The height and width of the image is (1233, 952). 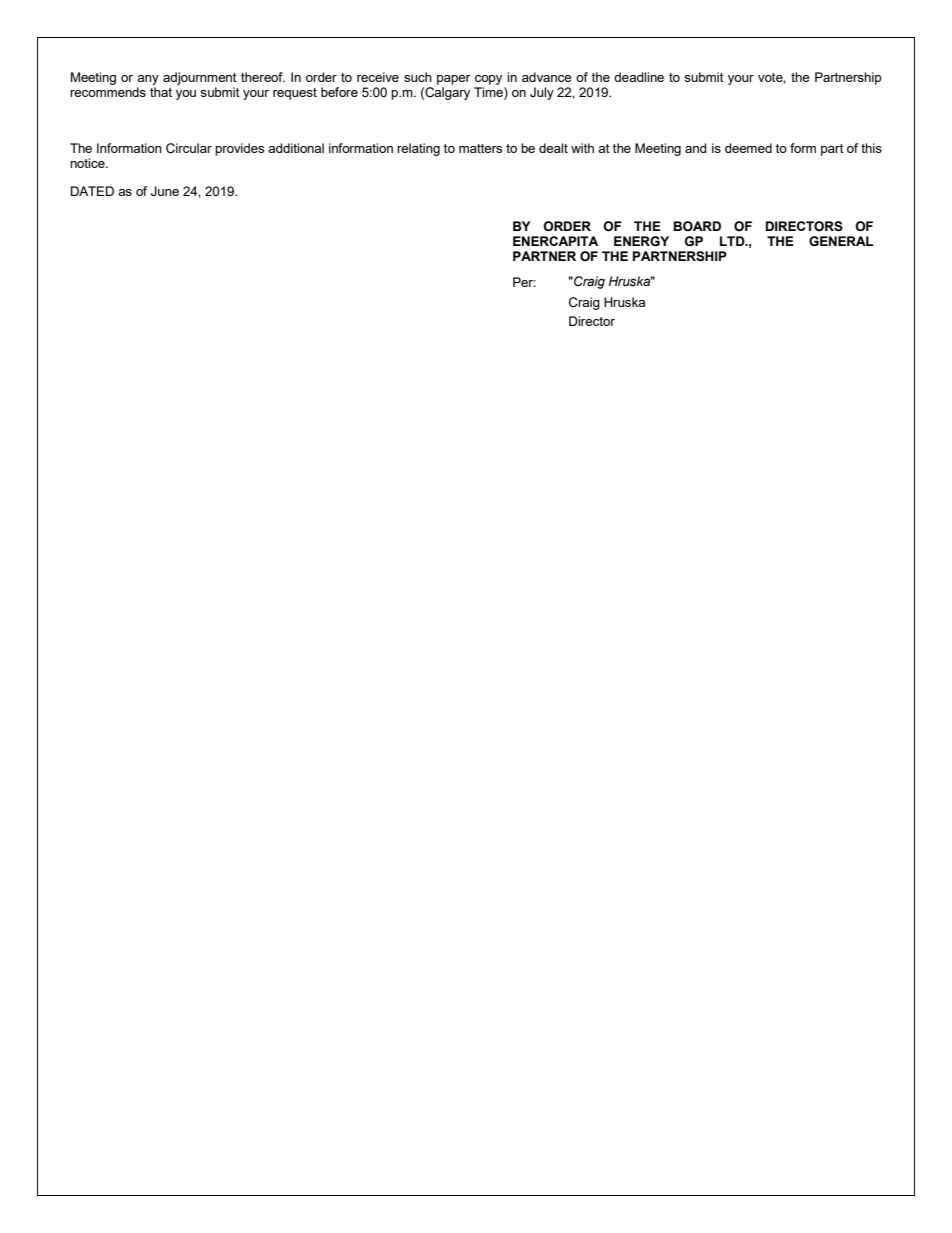 What do you see at coordinates (733, 241) in the image?
I see `LTD` at bounding box center [733, 241].
